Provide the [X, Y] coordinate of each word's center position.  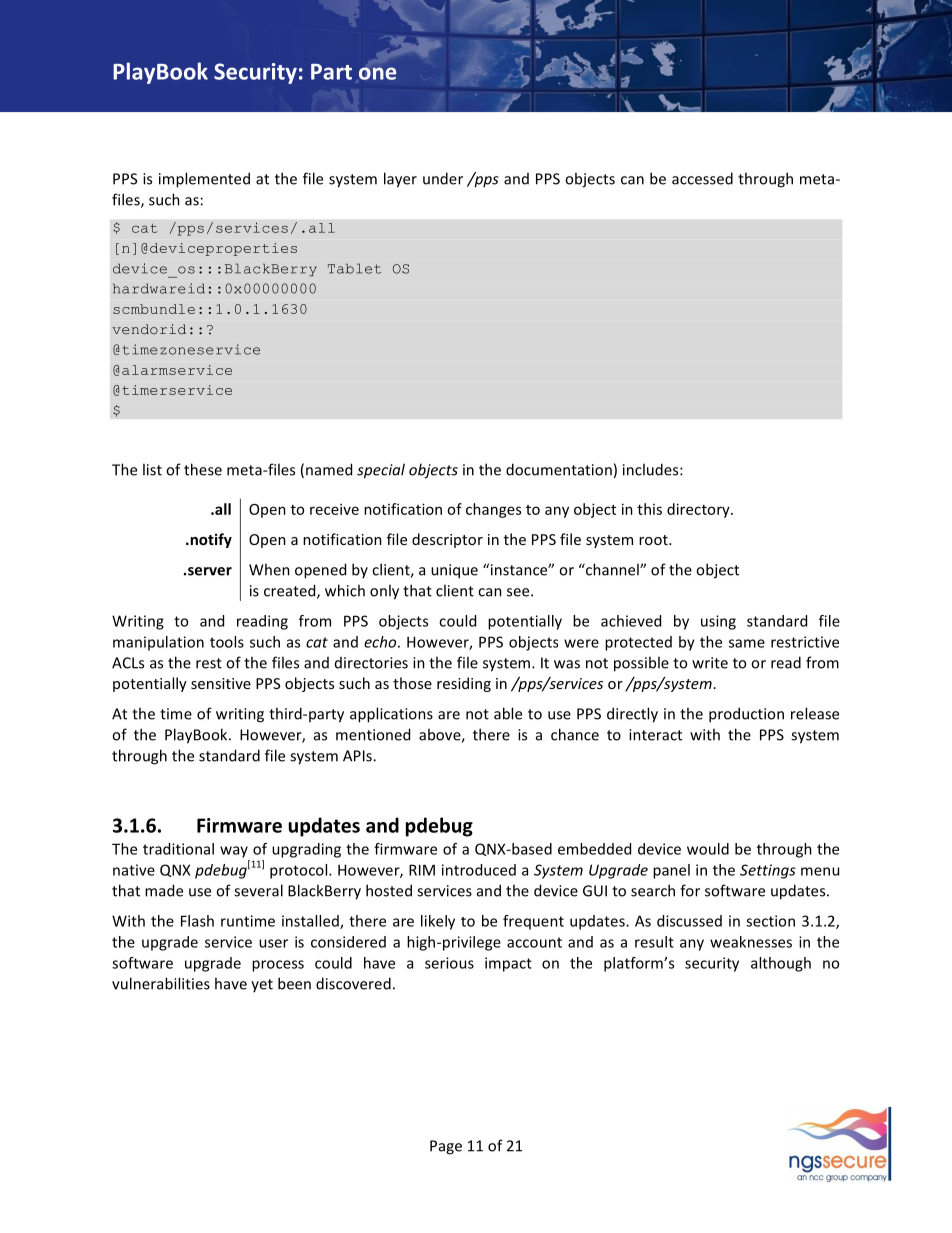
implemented [204, 180]
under [443, 178]
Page [446, 1147]
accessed [702, 178]
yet [262, 985]
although [781, 964]
